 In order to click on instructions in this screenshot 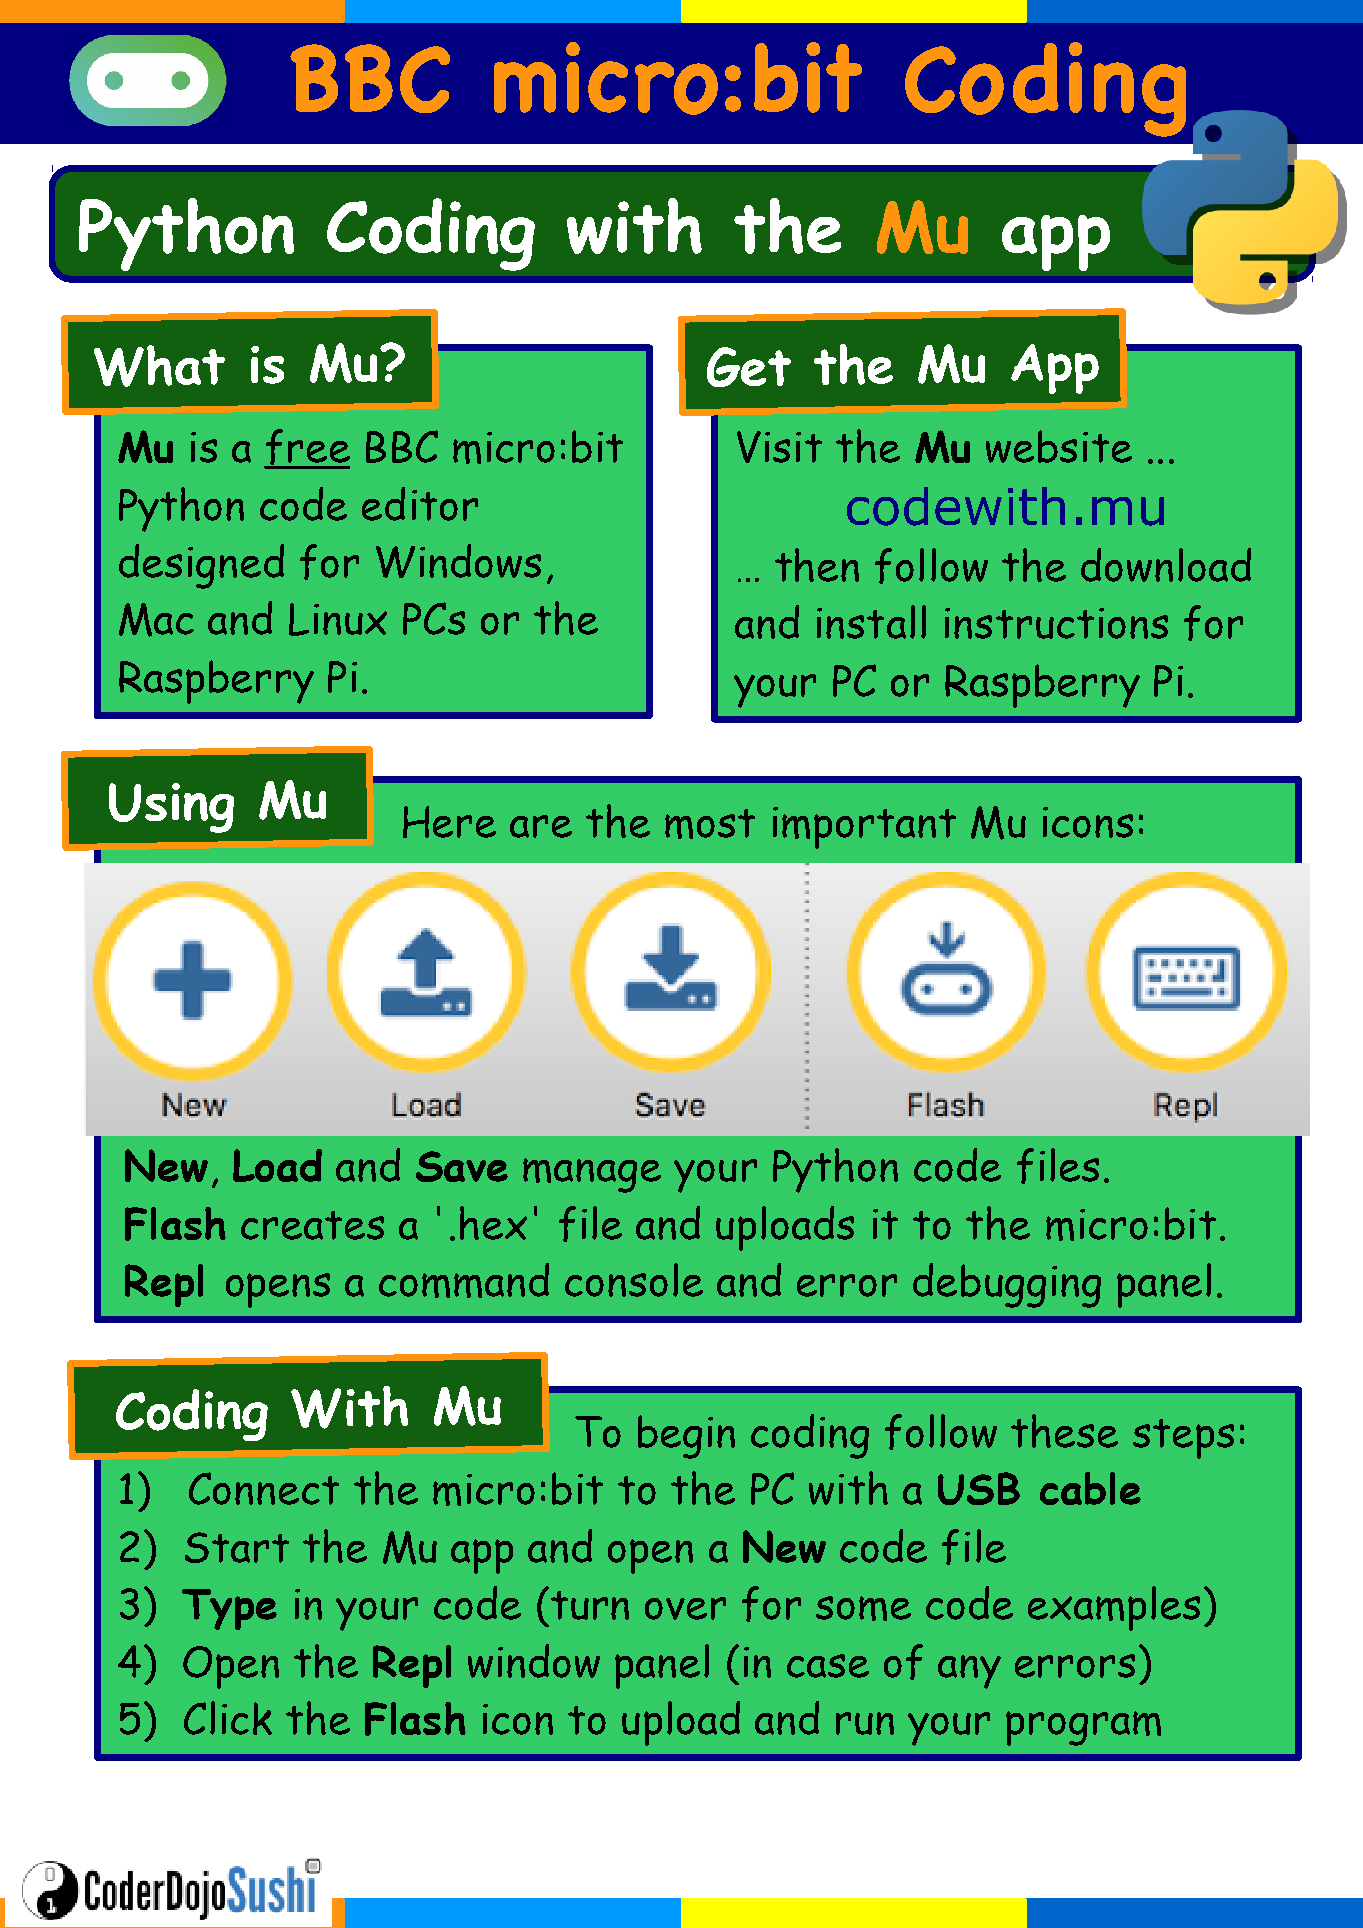, I will do `click(1056, 623)`.
